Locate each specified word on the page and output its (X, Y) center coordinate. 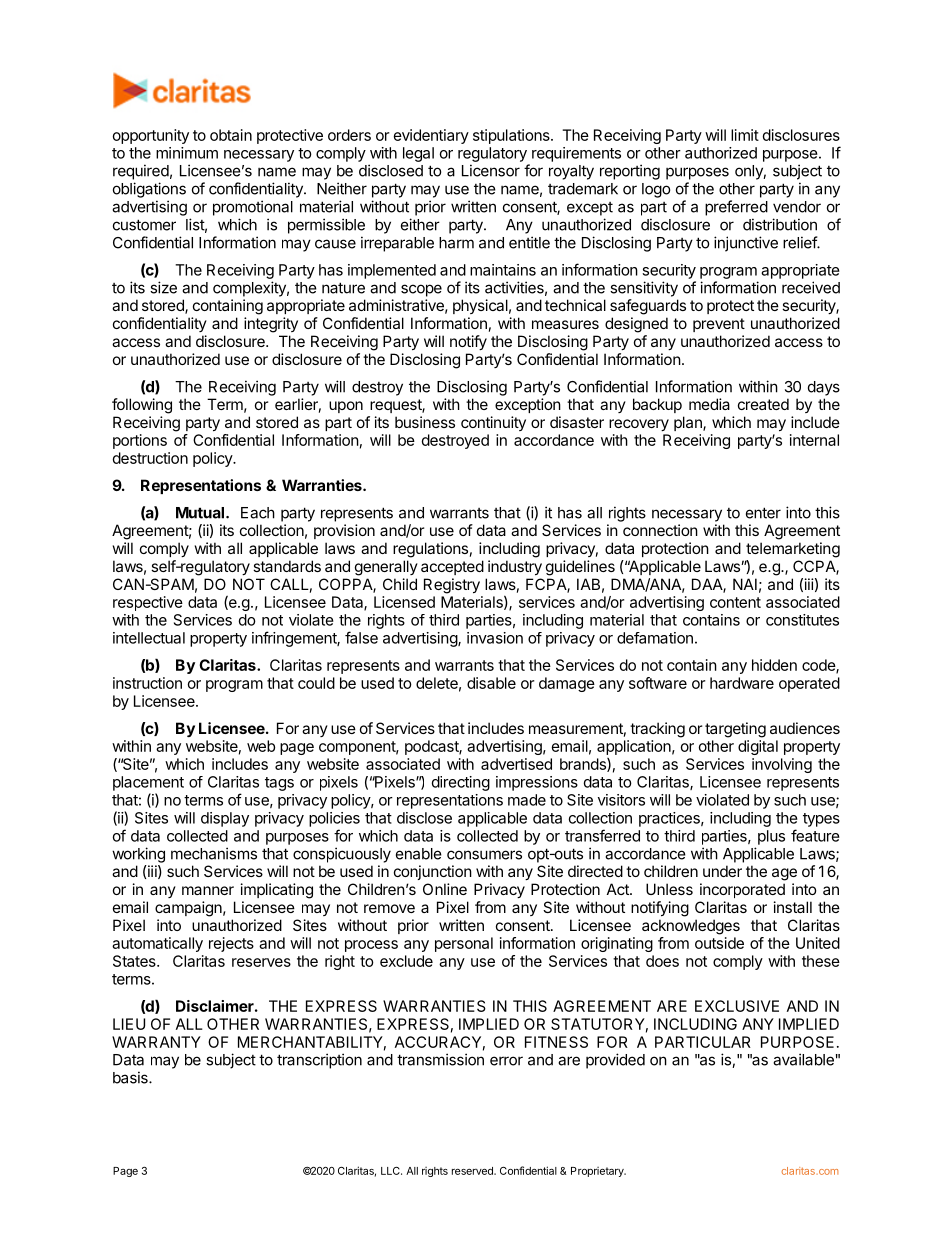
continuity (493, 423)
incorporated (742, 890)
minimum (187, 153)
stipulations (512, 136)
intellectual (149, 638)
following (142, 406)
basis (131, 1077)
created (763, 404)
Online (445, 889)
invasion (495, 638)
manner (208, 890)
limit (745, 135)
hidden (774, 665)
